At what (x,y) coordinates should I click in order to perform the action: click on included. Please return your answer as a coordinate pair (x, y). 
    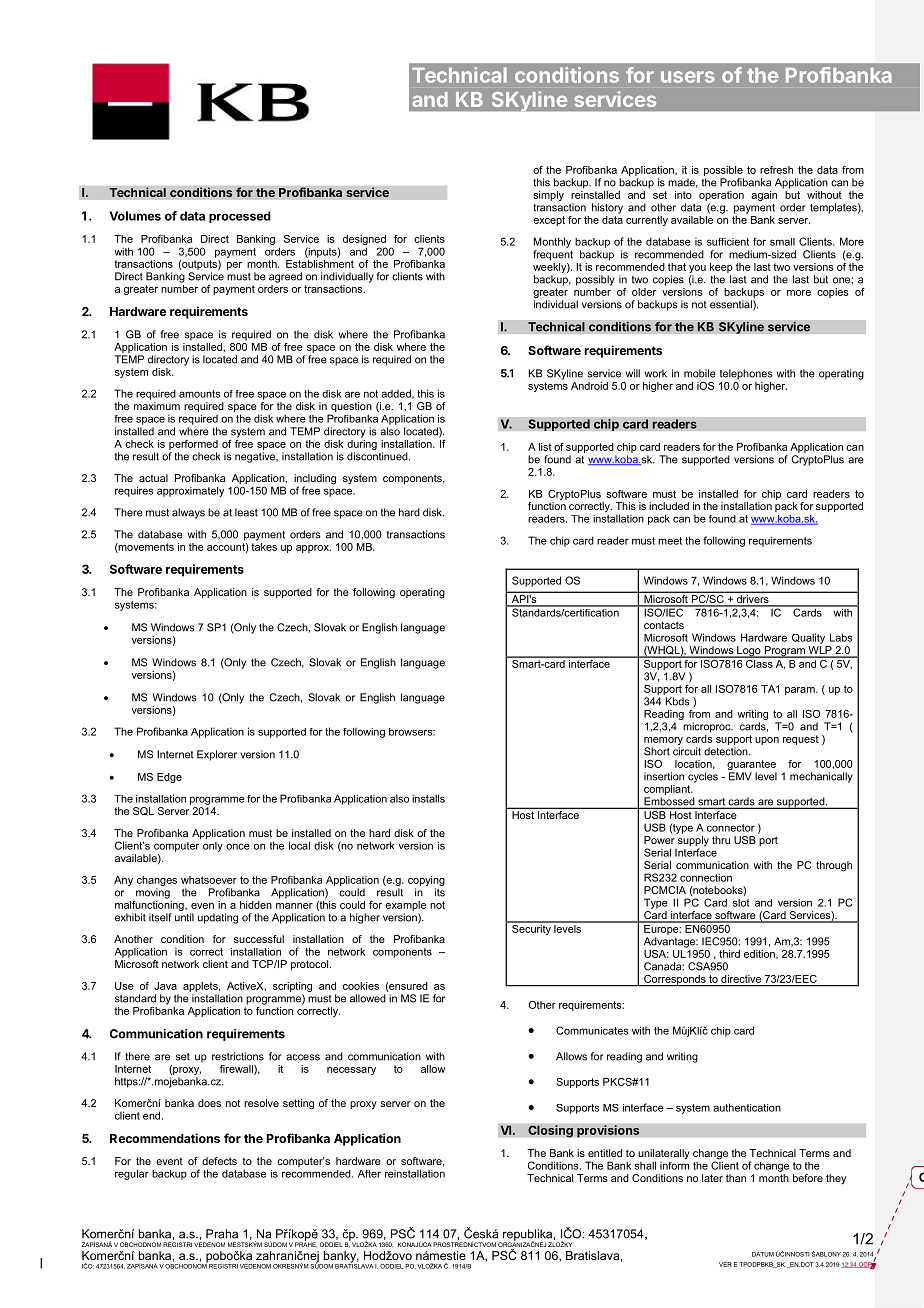
    Looking at the image, I should click on (669, 506).
